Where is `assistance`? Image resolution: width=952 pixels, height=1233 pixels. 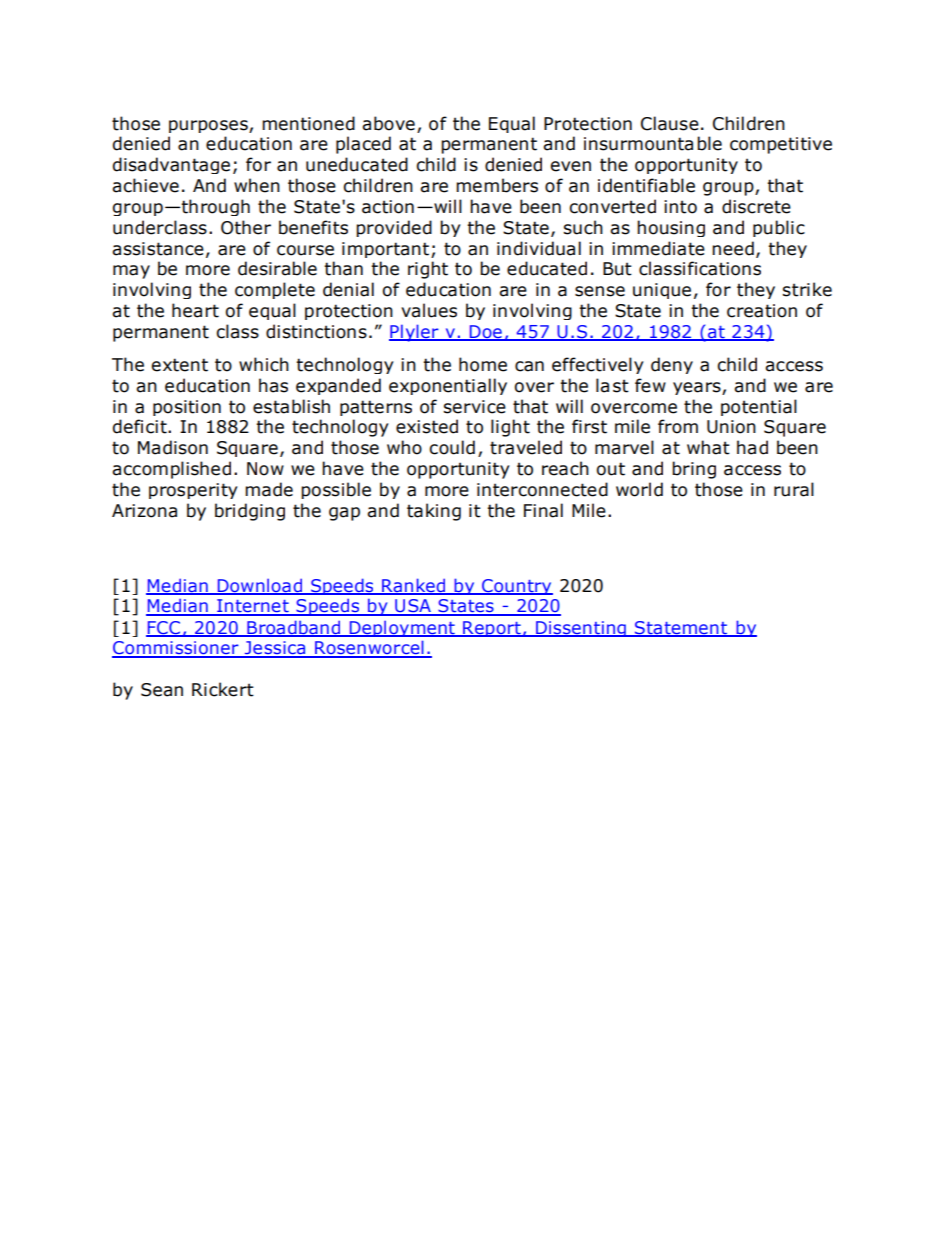 assistance is located at coordinates (158, 249).
